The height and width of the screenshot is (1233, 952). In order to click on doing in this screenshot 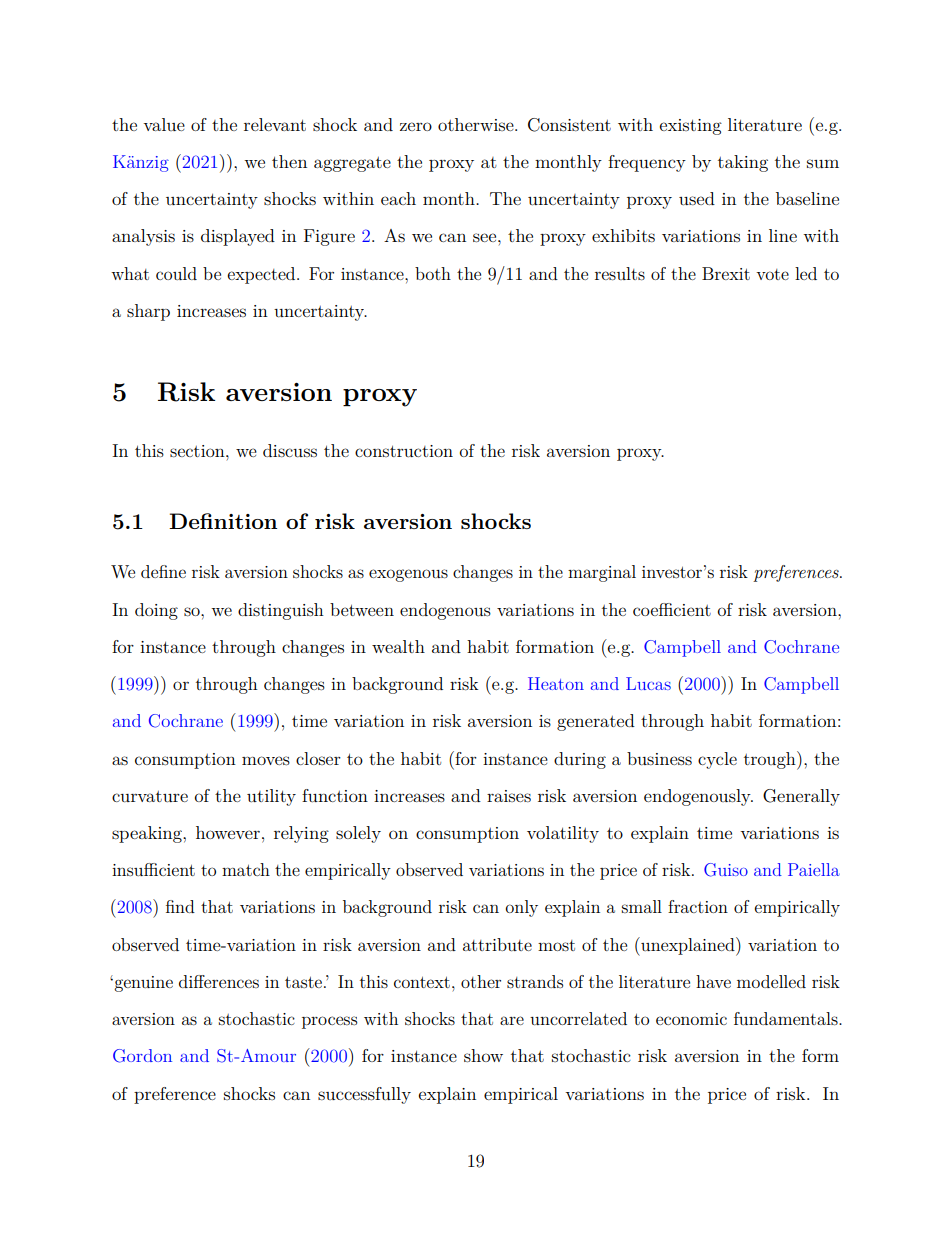, I will do `click(156, 611)`.
